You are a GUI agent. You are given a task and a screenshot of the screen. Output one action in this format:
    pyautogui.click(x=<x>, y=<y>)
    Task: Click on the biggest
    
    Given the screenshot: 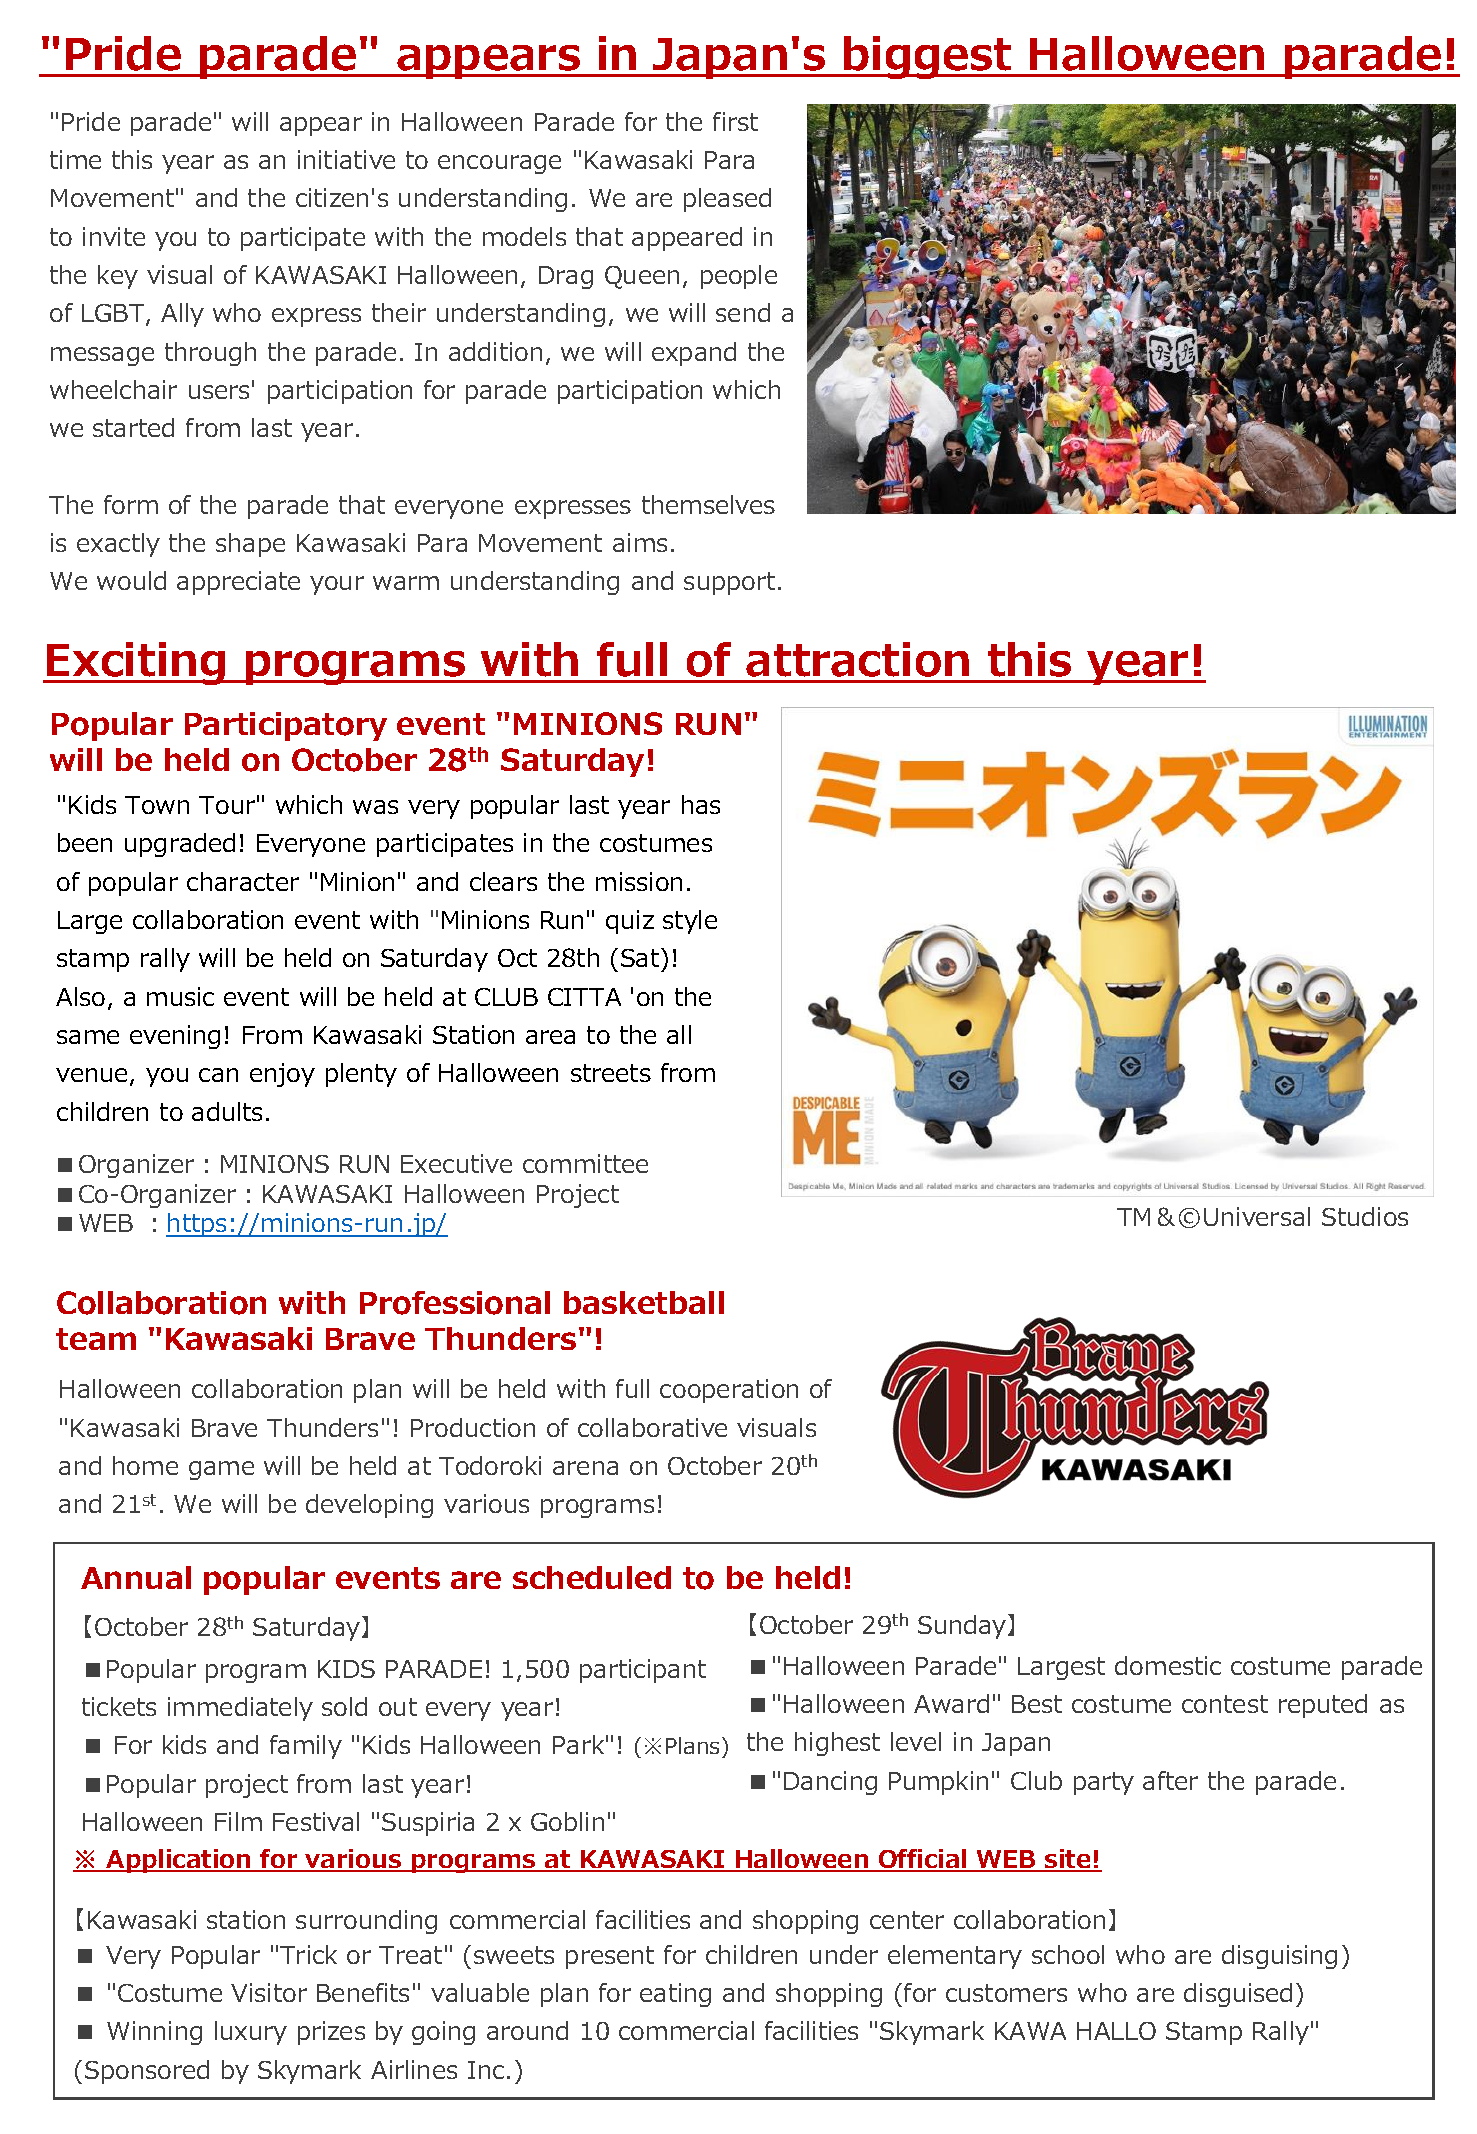 What is the action you would take?
    pyautogui.click(x=928, y=57)
